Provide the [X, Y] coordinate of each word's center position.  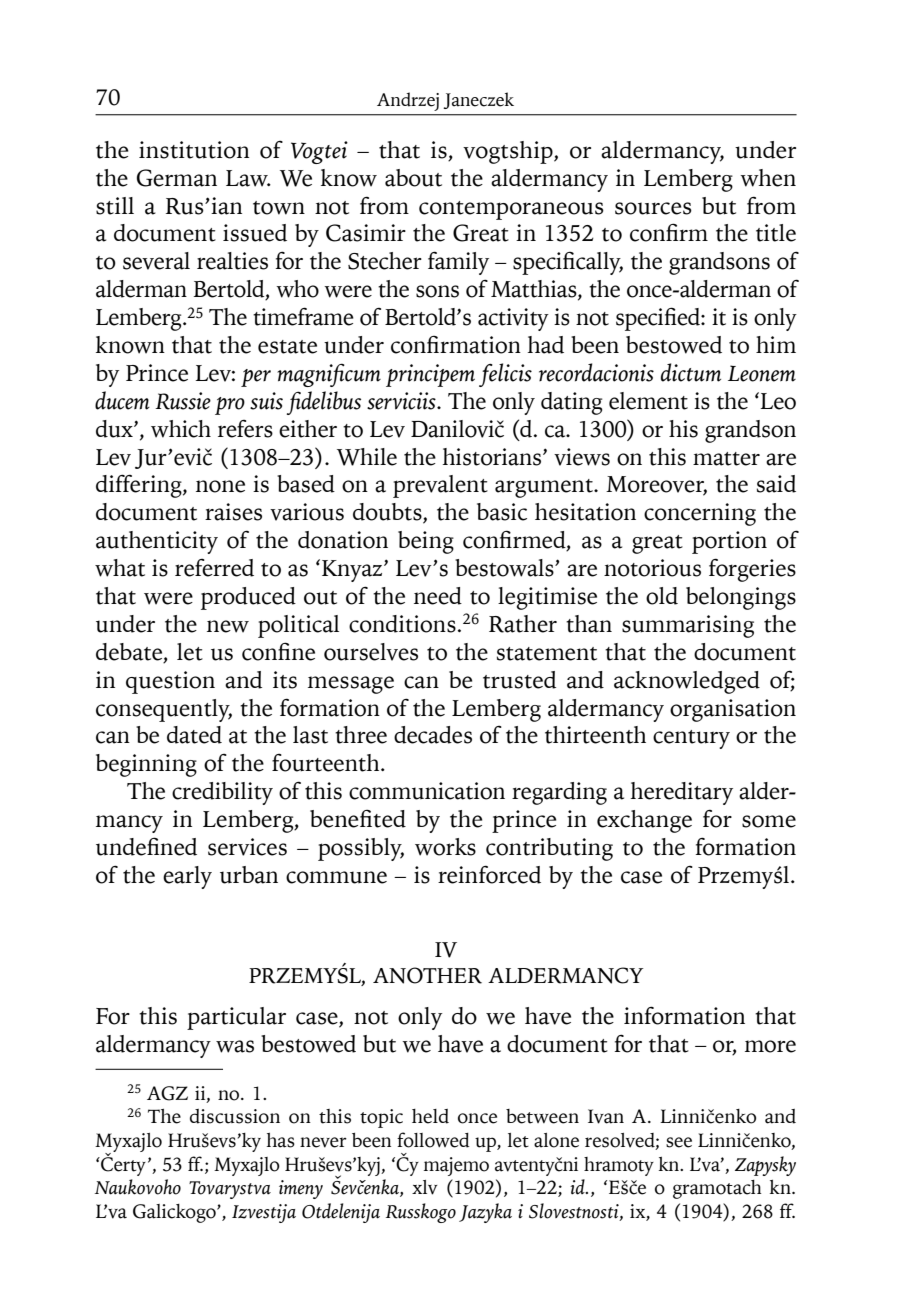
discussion [235, 1116]
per [256, 378]
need [438, 596]
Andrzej [408, 101]
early [187, 877]
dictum [691, 372]
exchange [644, 821]
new [228, 626]
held [430, 1116]
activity [513, 319]
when [768, 178]
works [445, 847]
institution [194, 150]
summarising [688, 626]
